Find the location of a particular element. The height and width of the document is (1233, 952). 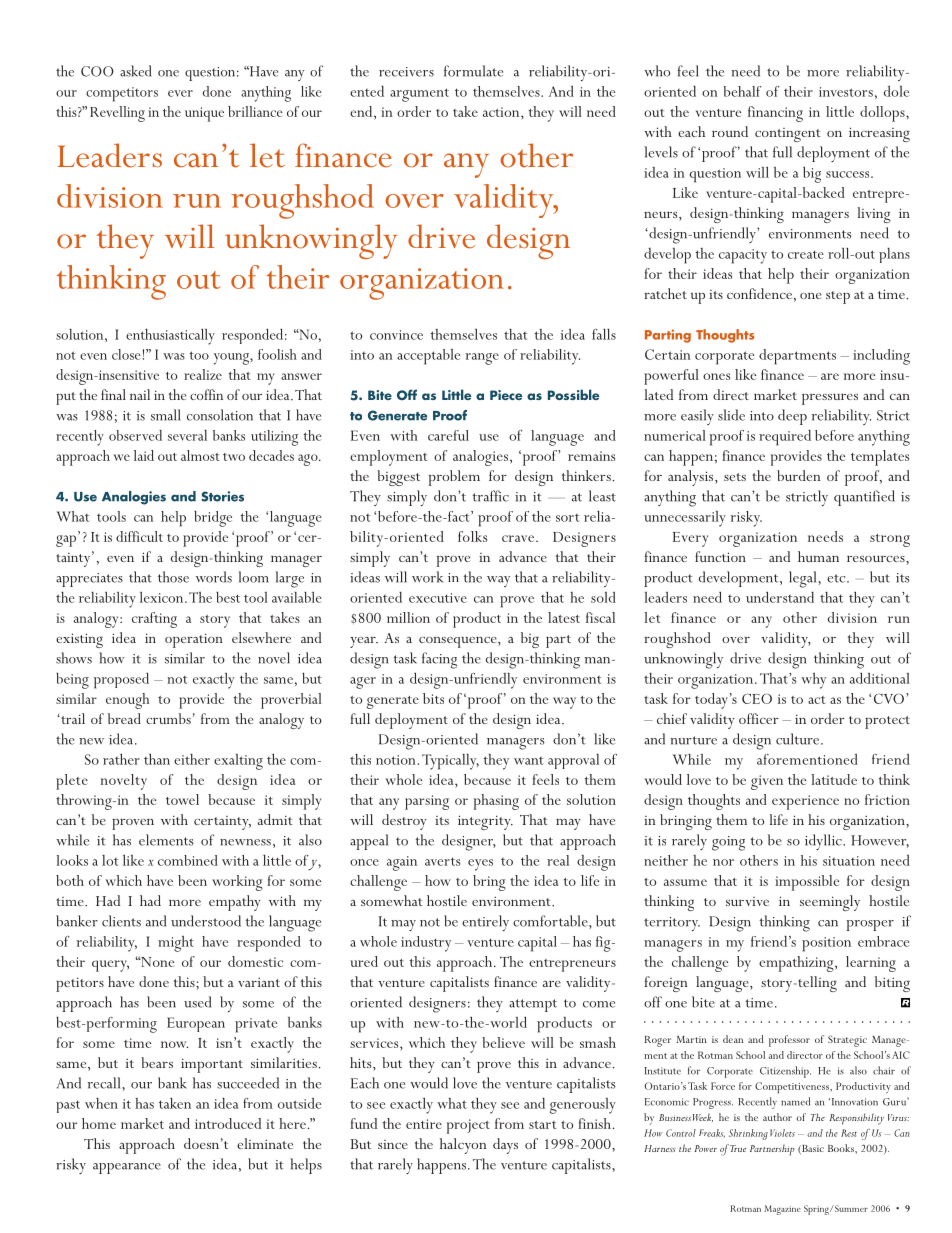

financing is located at coordinates (775, 114).
